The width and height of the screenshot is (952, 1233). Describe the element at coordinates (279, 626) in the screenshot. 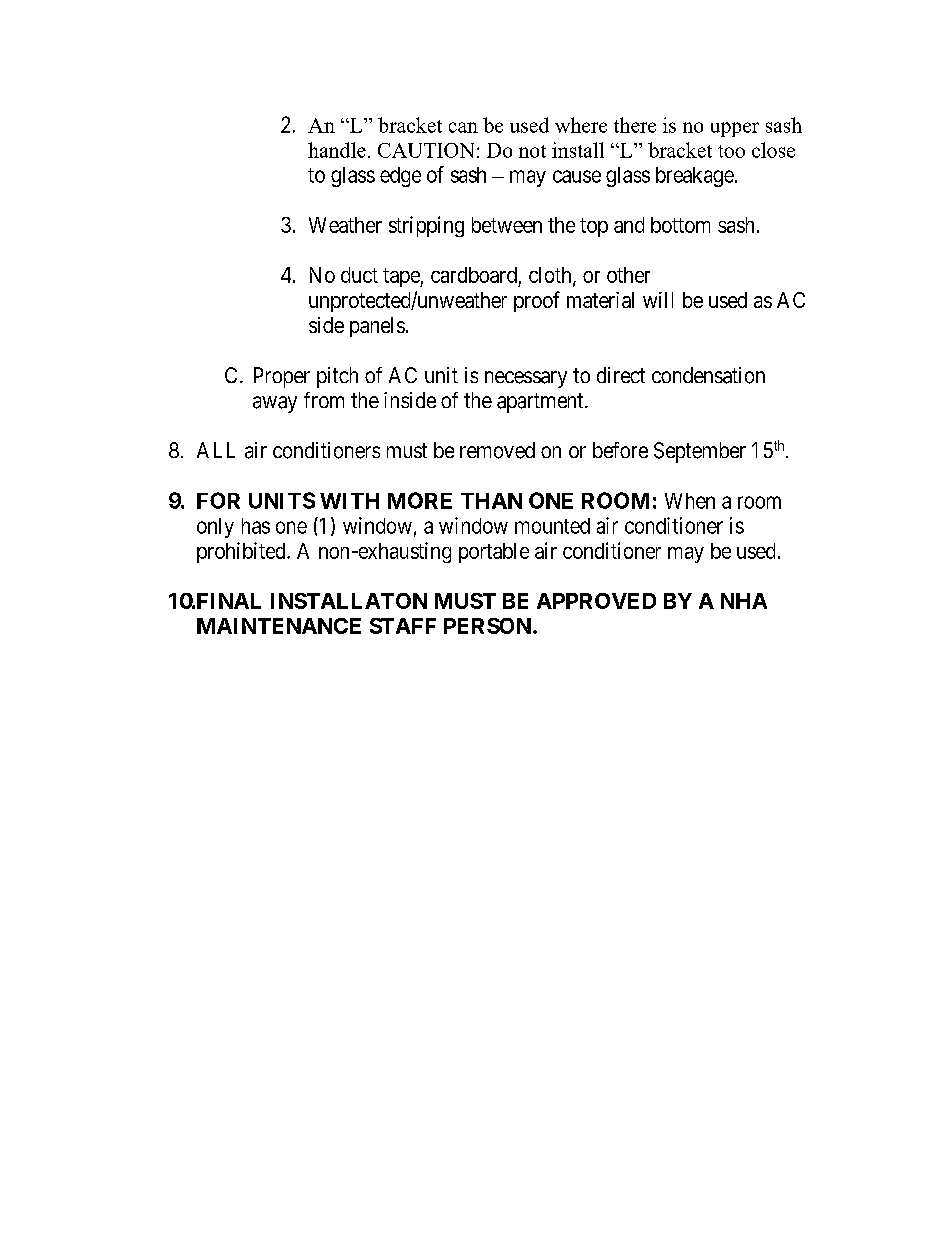

I see `MAINTENANCE` at that location.
